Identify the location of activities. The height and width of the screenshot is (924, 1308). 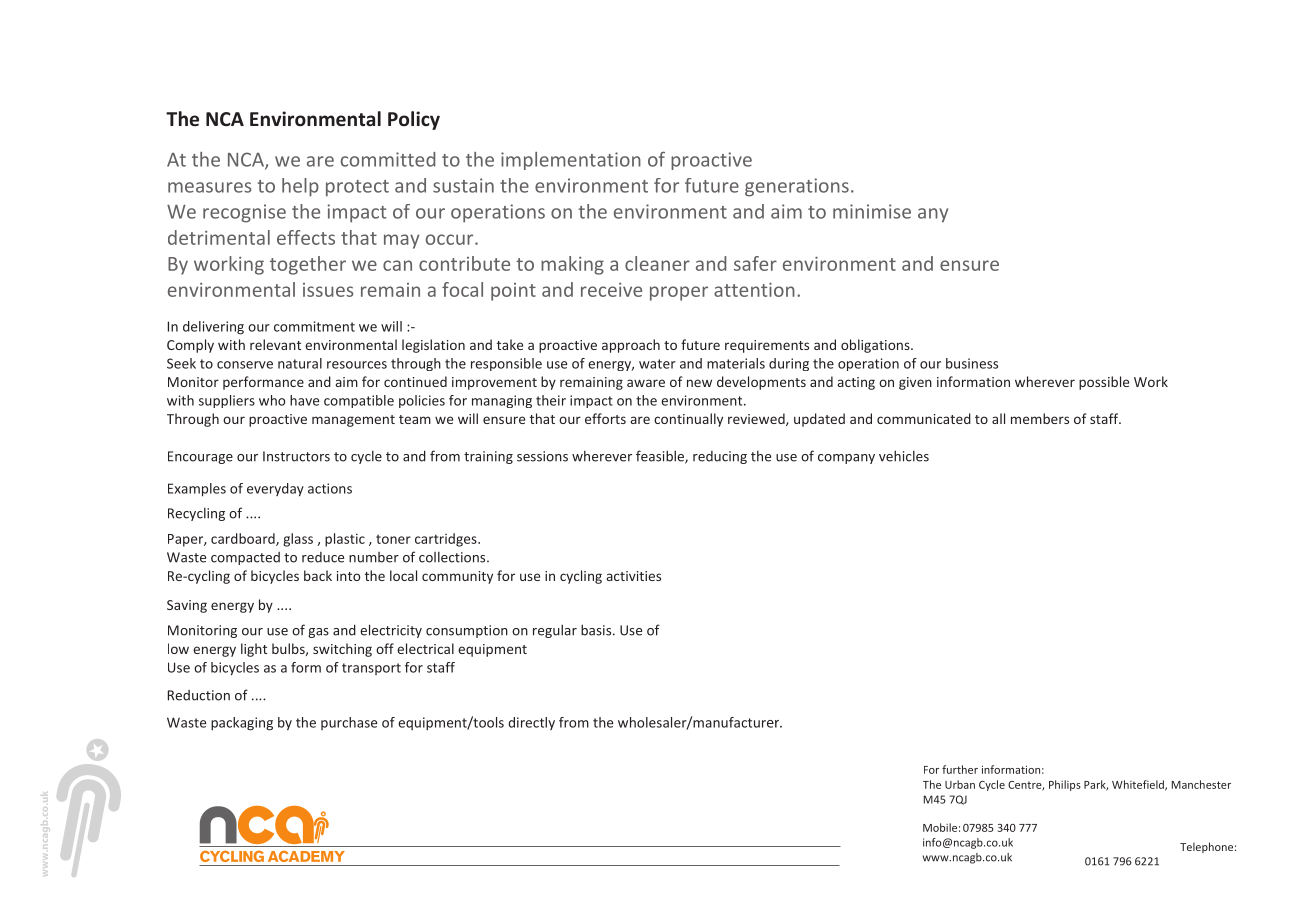
(633, 576).
